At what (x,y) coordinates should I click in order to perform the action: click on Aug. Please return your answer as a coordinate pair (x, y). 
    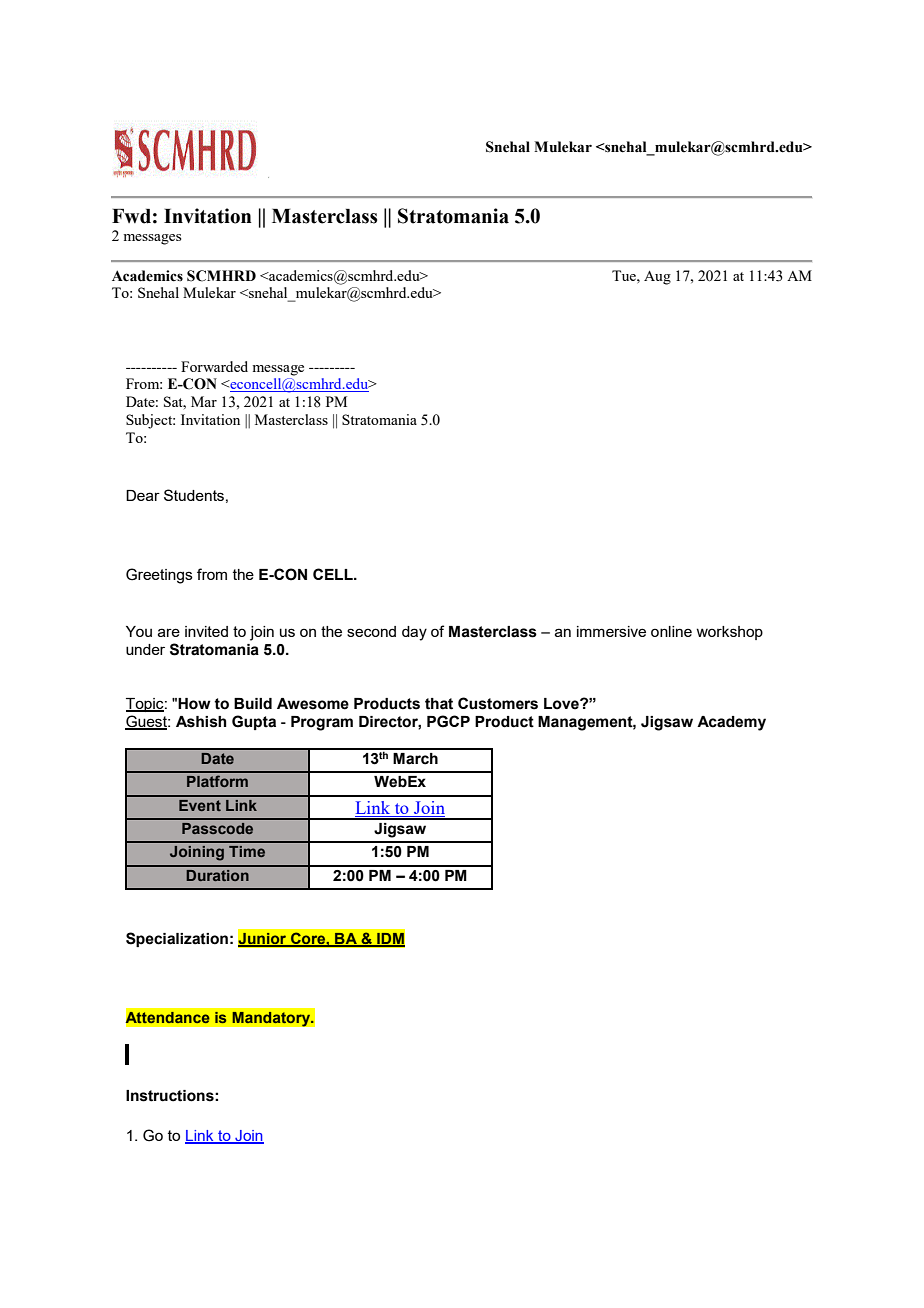
    Looking at the image, I should click on (657, 278).
